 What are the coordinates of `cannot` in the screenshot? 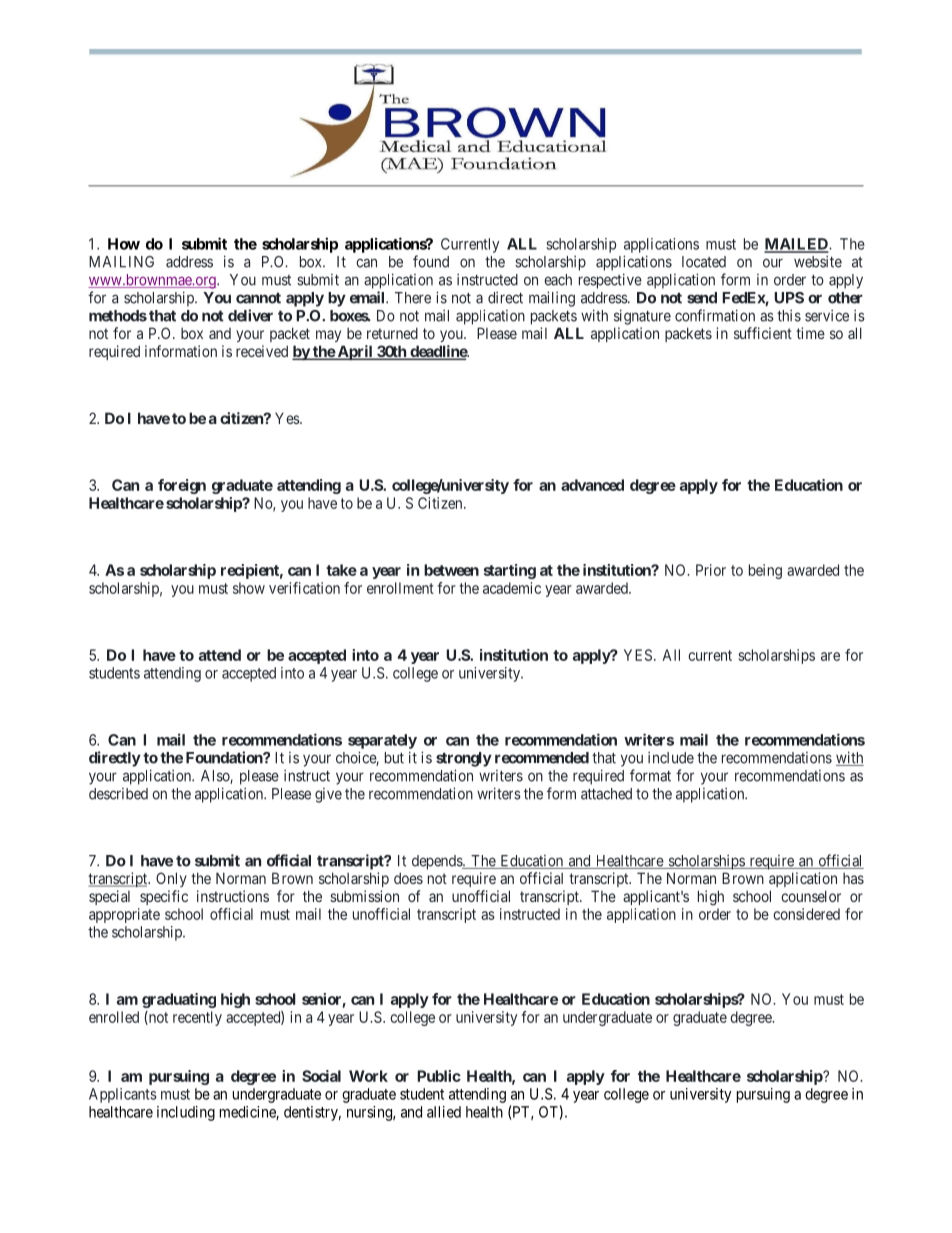 It's located at (258, 298).
